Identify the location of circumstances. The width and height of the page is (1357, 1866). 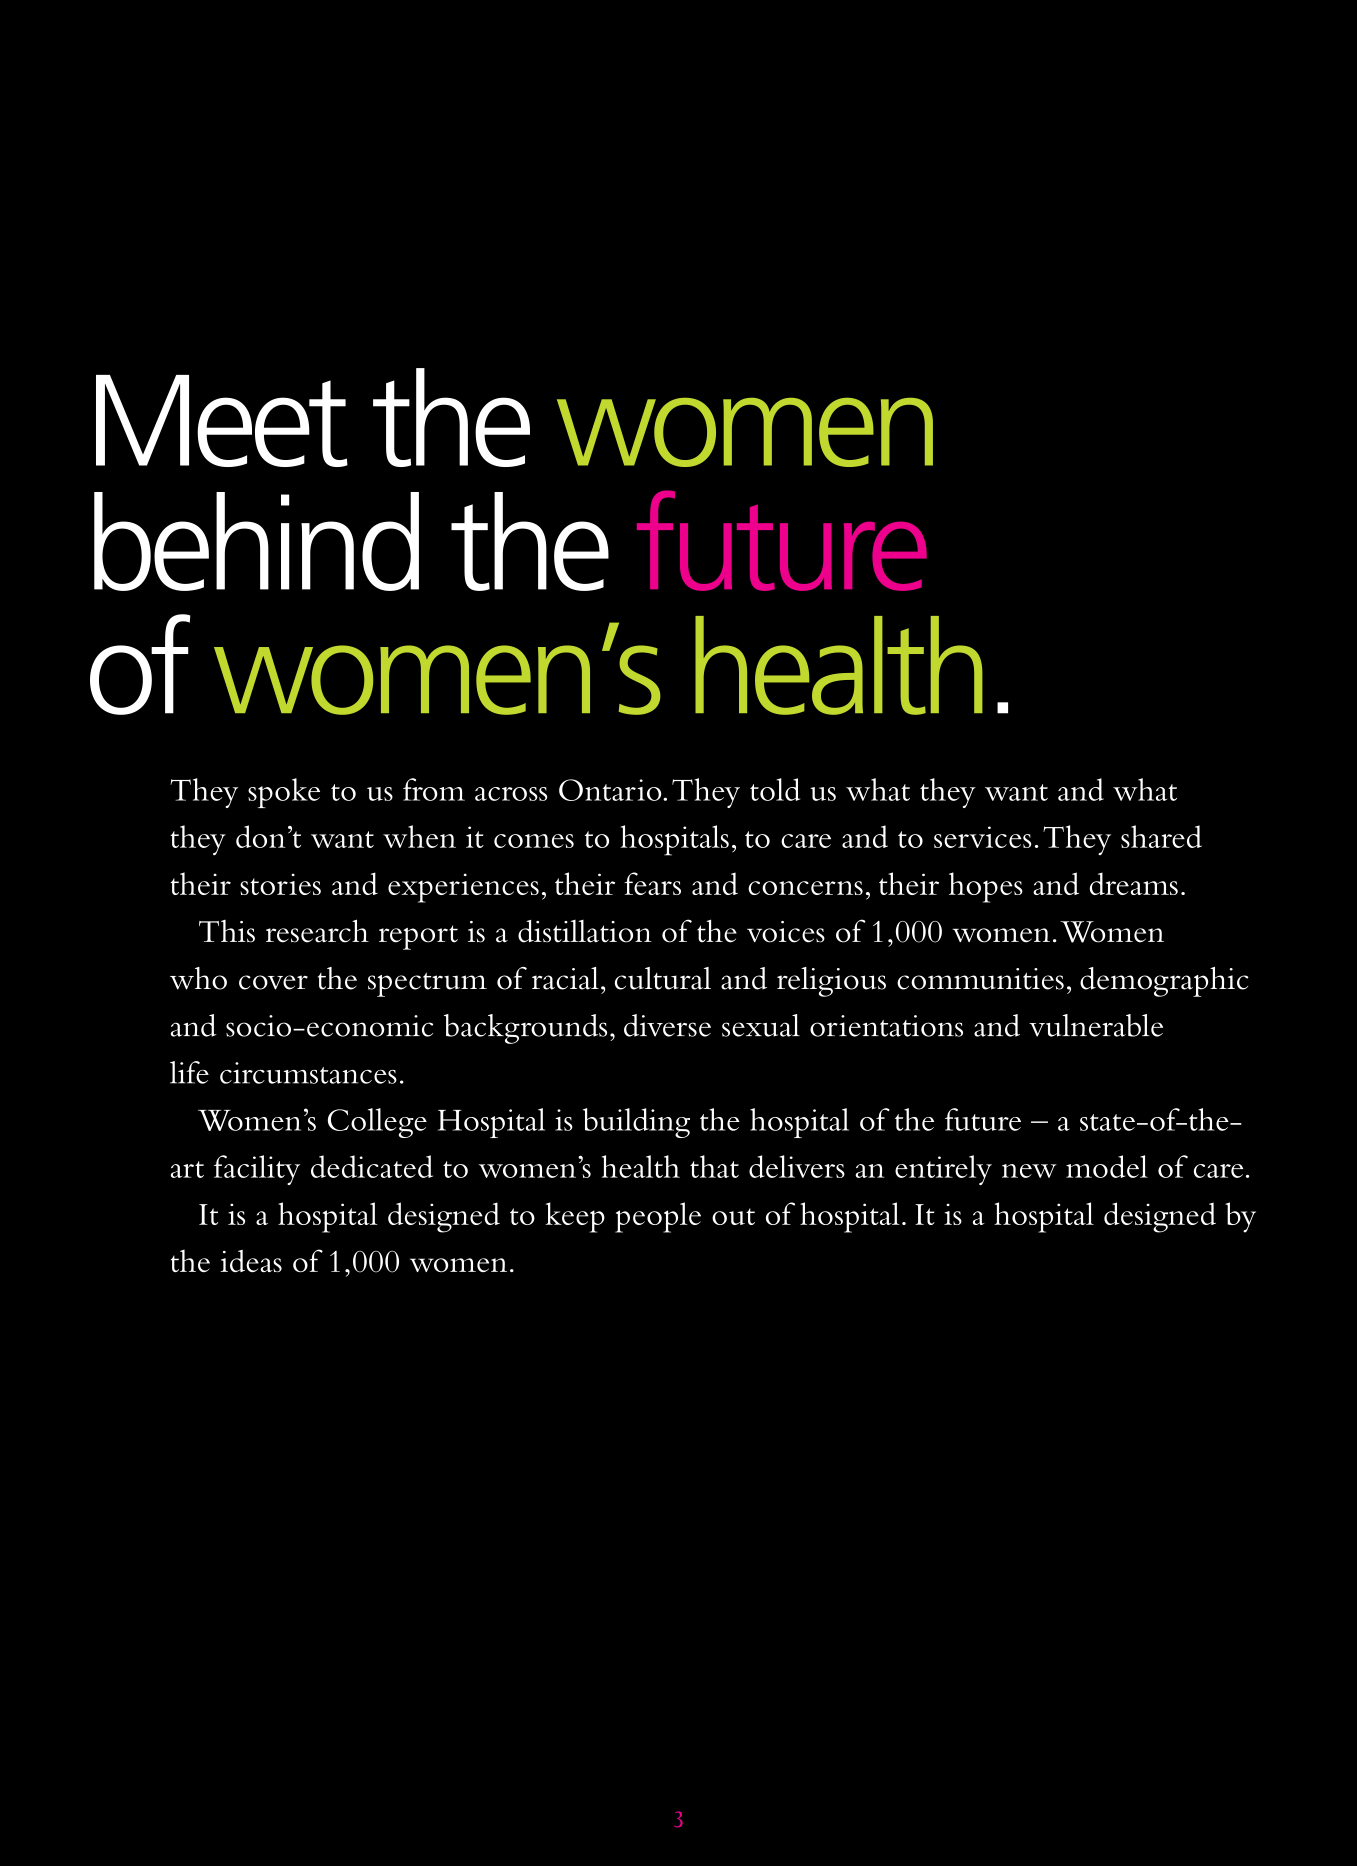
(308, 1073).
